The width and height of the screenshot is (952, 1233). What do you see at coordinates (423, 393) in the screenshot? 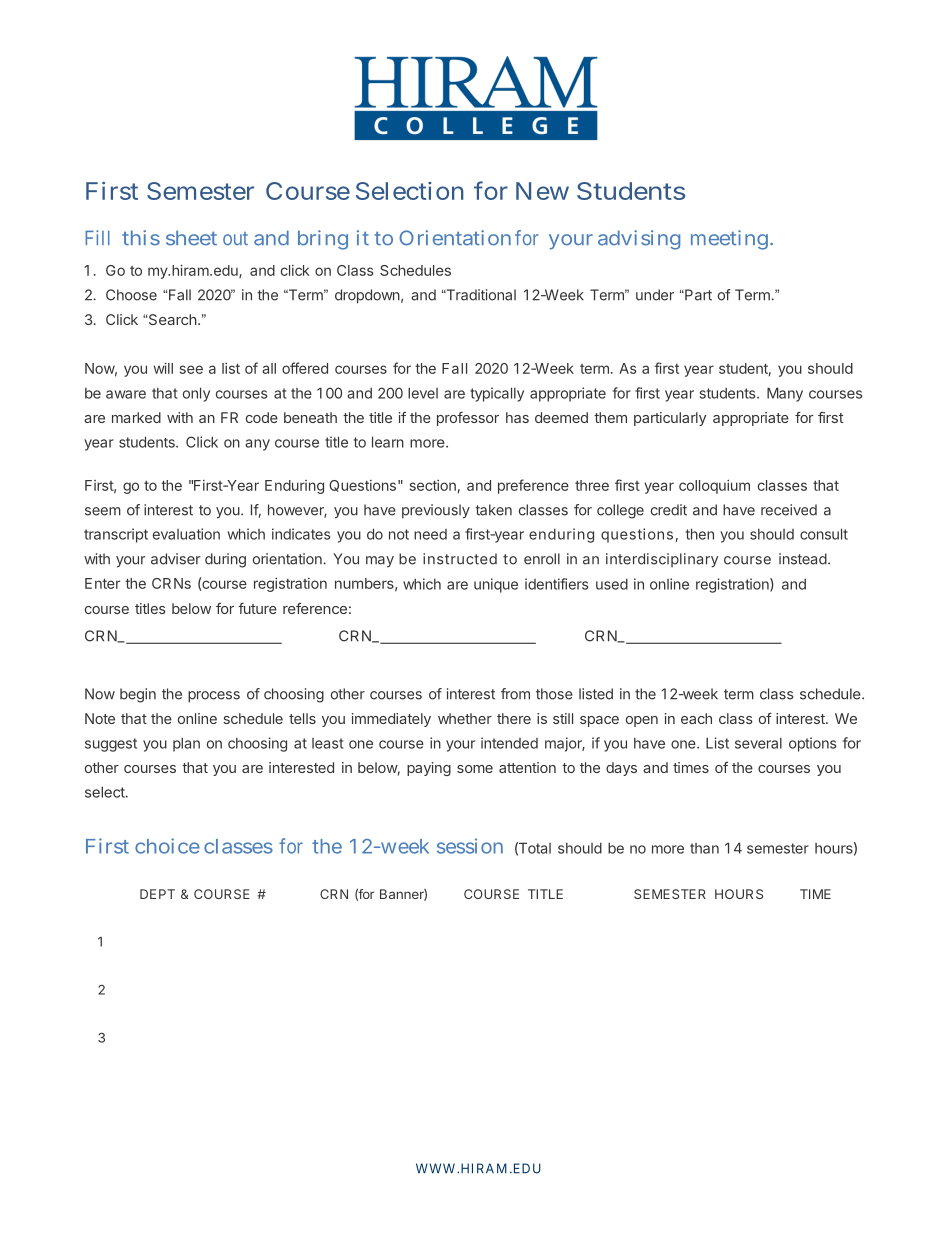
I see `level` at bounding box center [423, 393].
